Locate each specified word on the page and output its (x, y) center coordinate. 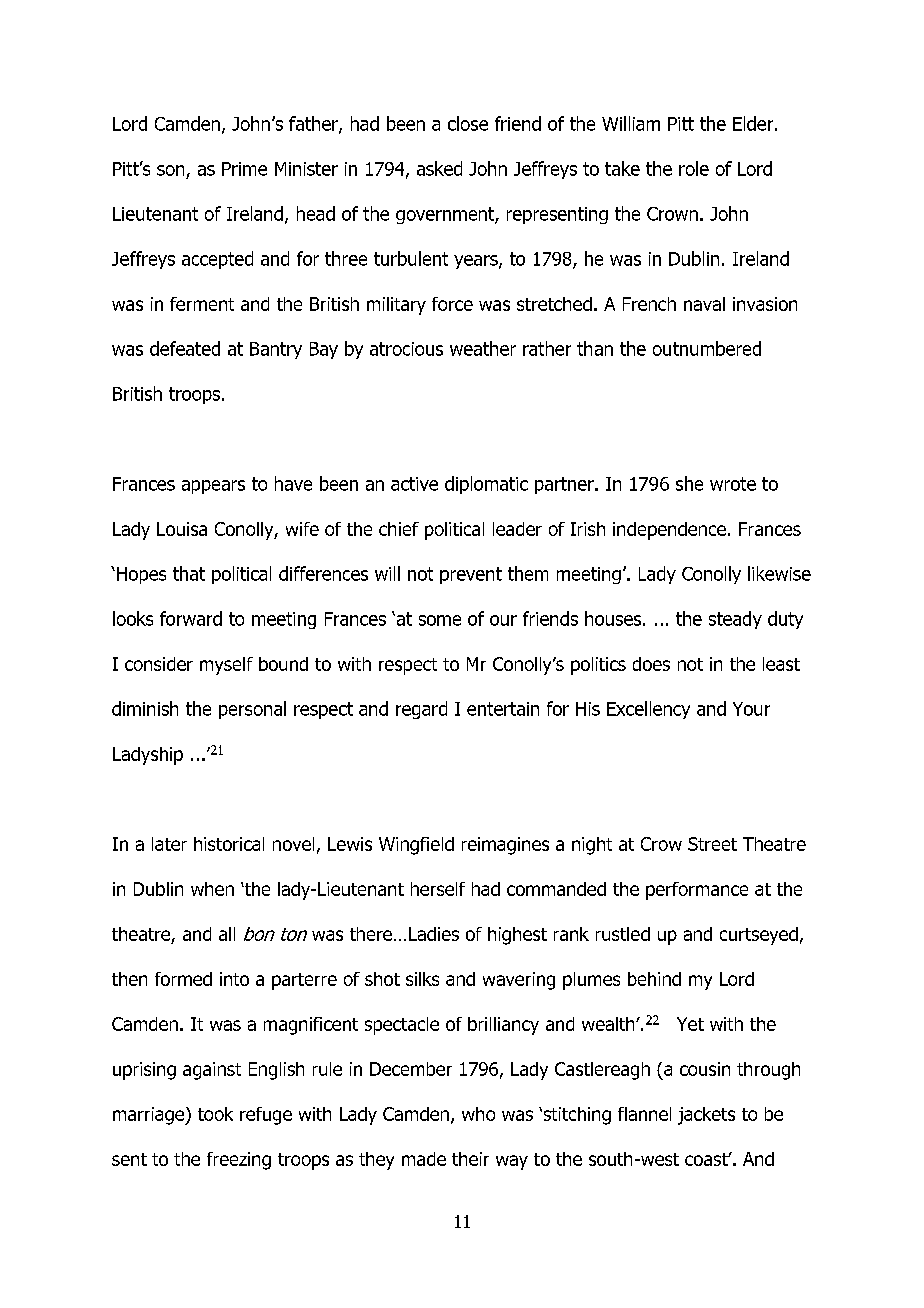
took (215, 1114)
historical (229, 844)
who (478, 1114)
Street (712, 844)
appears (213, 487)
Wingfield (416, 846)
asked (439, 168)
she (689, 483)
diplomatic (486, 485)
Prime (244, 169)
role (694, 168)
